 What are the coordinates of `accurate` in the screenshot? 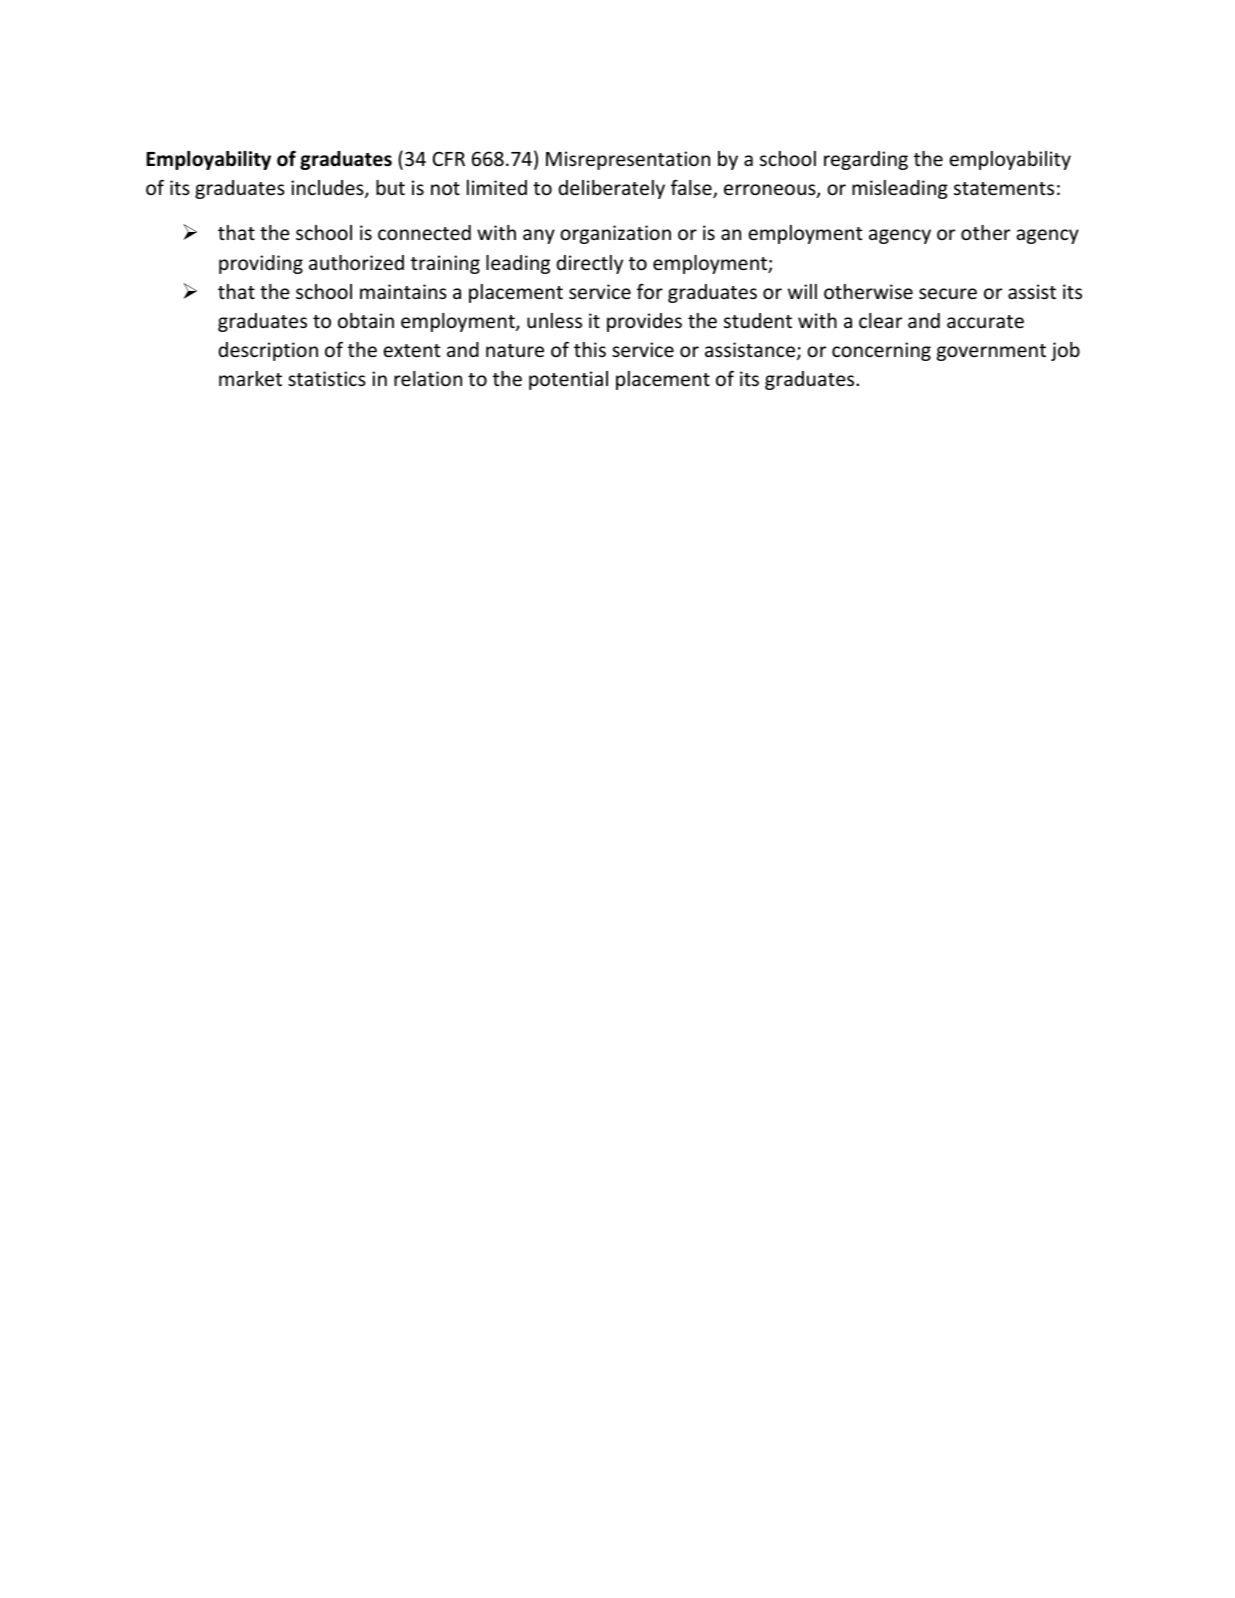 It's located at (985, 321).
